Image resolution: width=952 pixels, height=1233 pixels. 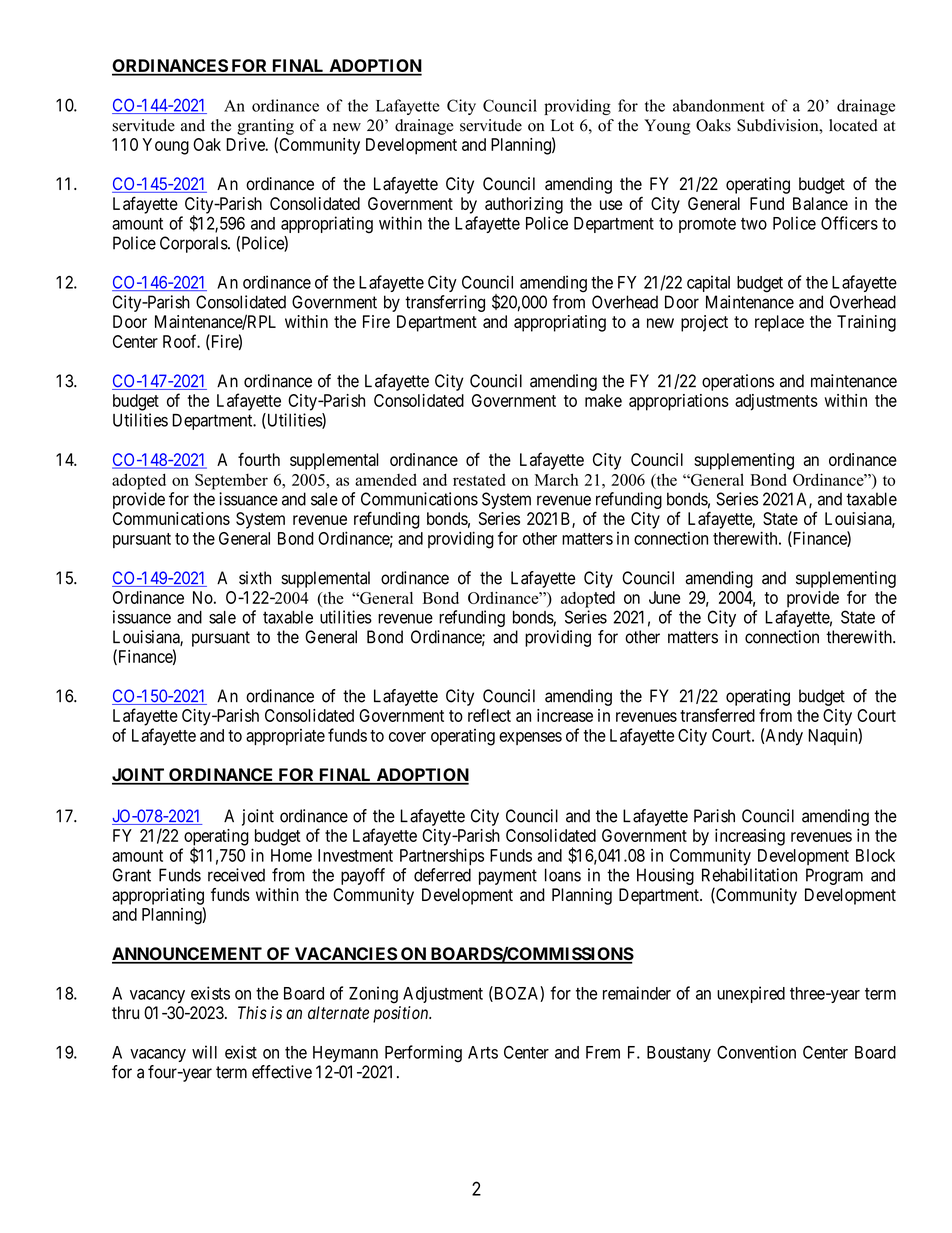 I want to click on September, so click(x=231, y=481).
